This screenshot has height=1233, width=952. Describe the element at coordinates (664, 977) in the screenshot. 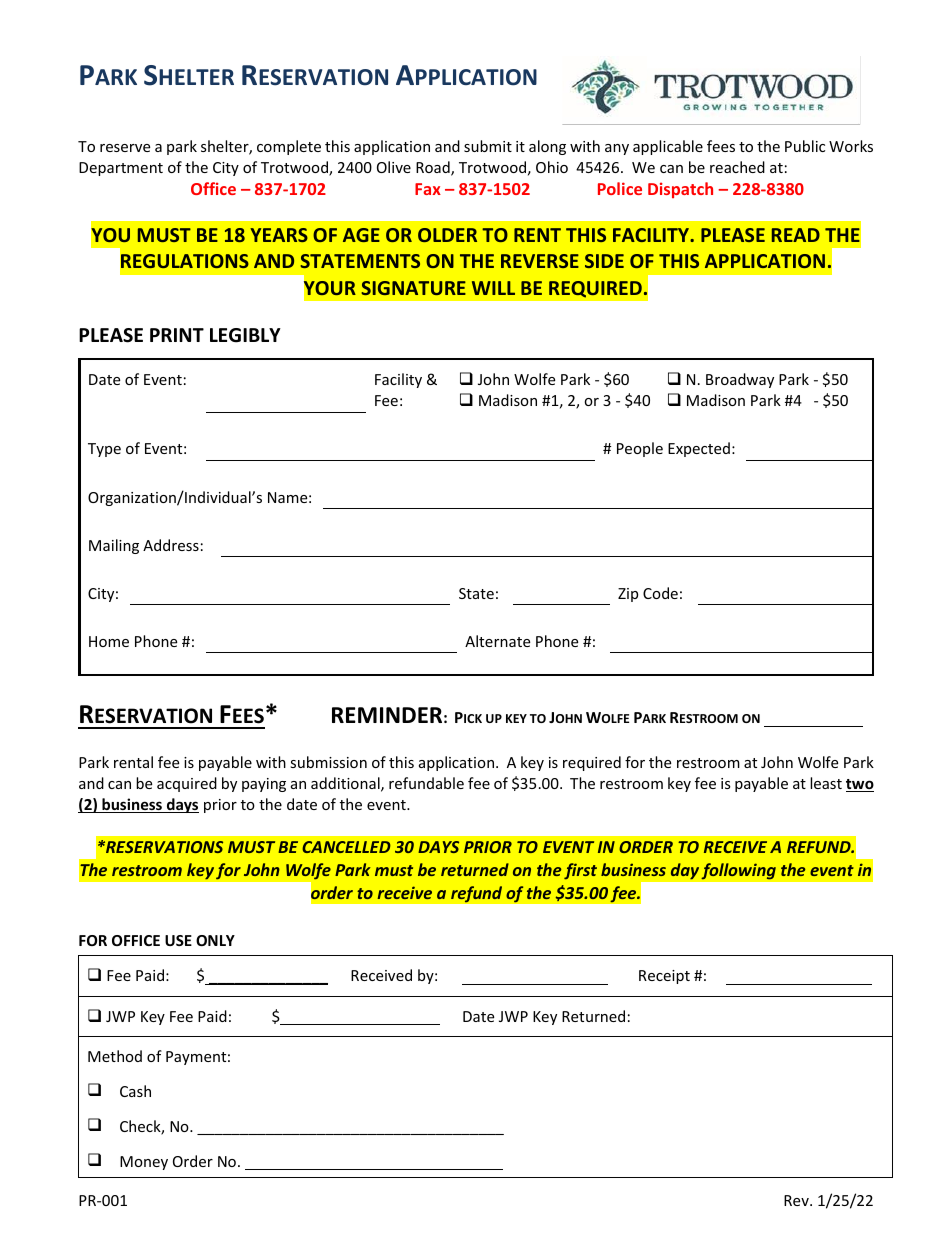

I see `Receipt` at that location.
